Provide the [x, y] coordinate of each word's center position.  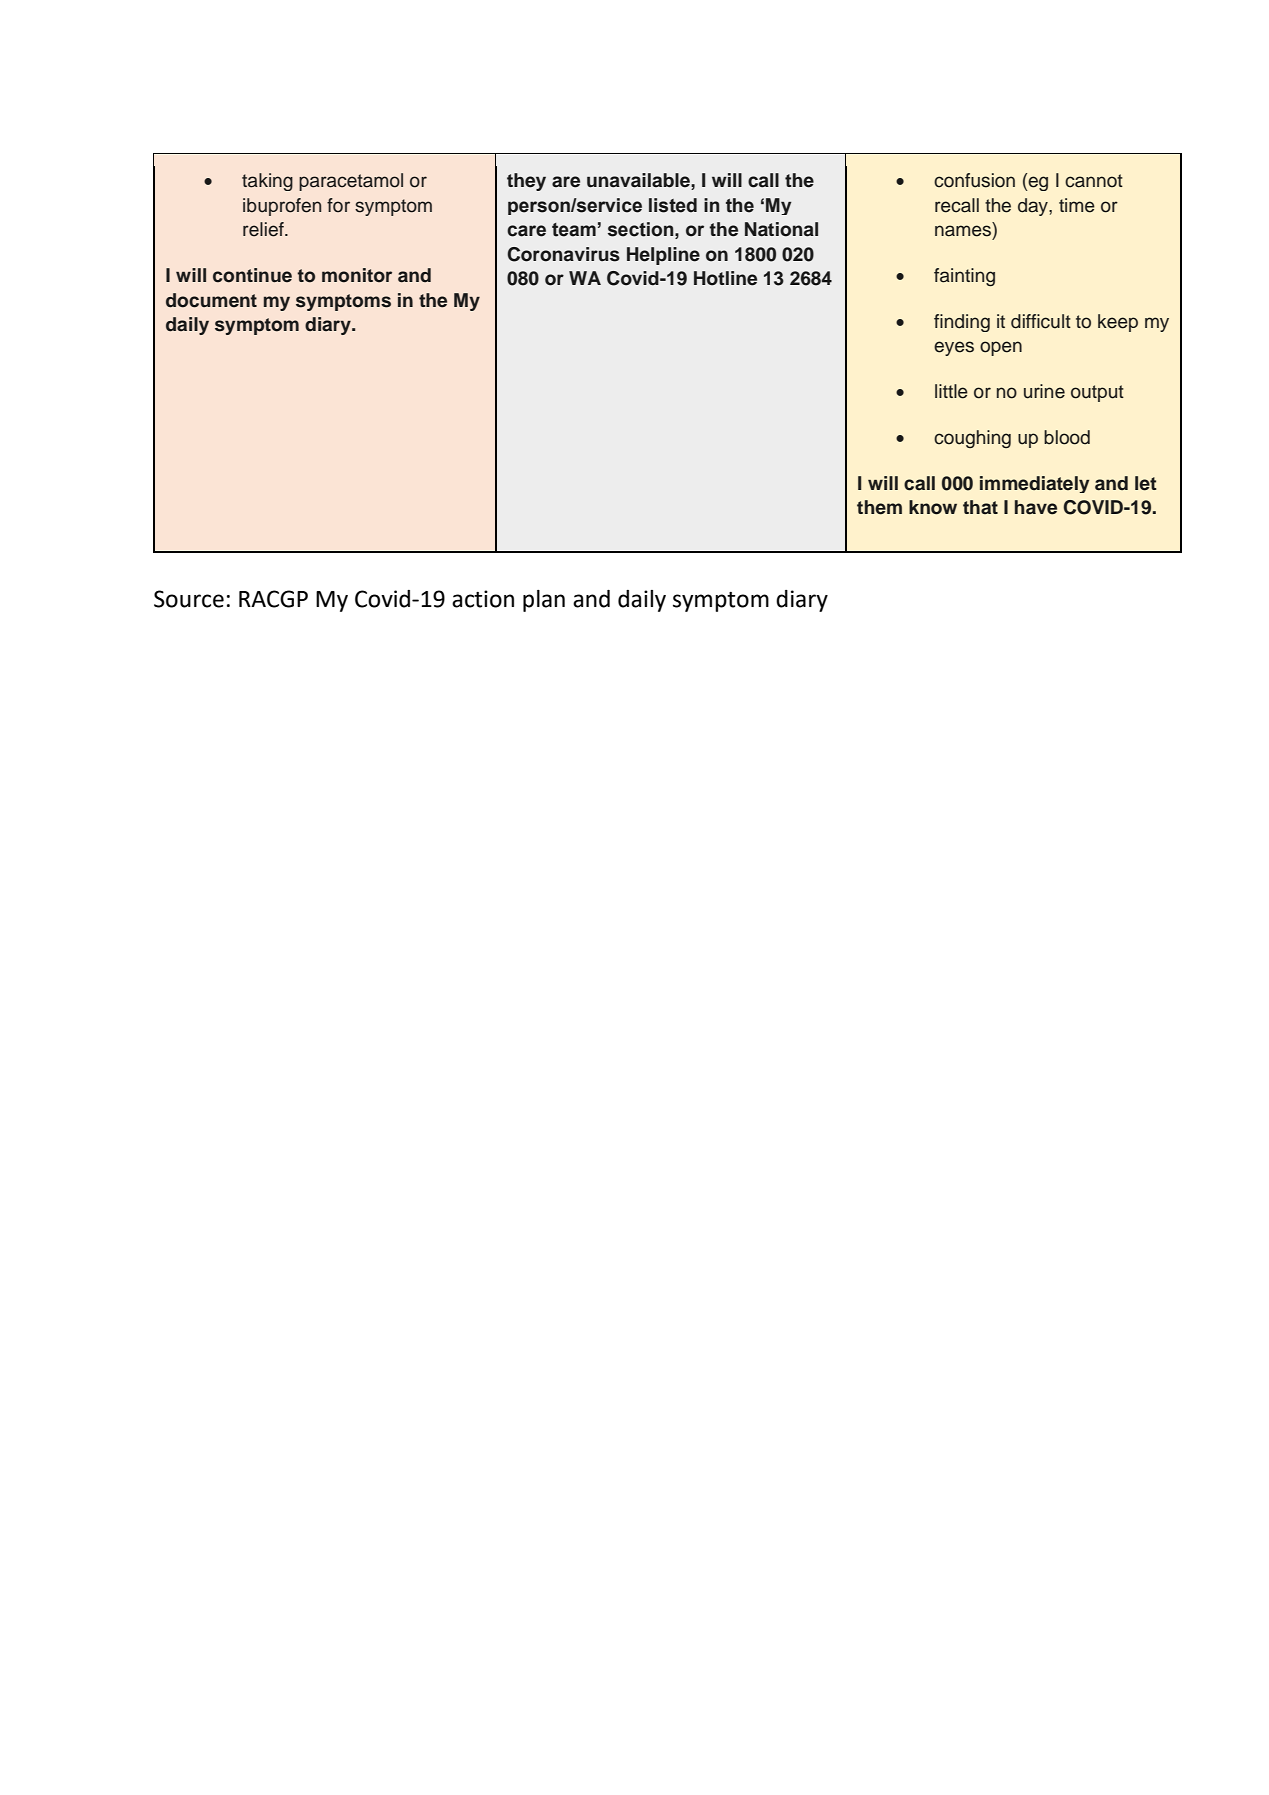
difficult [1041, 321]
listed [673, 205]
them [879, 507]
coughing [972, 439]
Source [189, 599]
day [1034, 207]
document [211, 300]
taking [267, 182]
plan [544, 601]
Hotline [725, 278]
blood [1067, 437]
